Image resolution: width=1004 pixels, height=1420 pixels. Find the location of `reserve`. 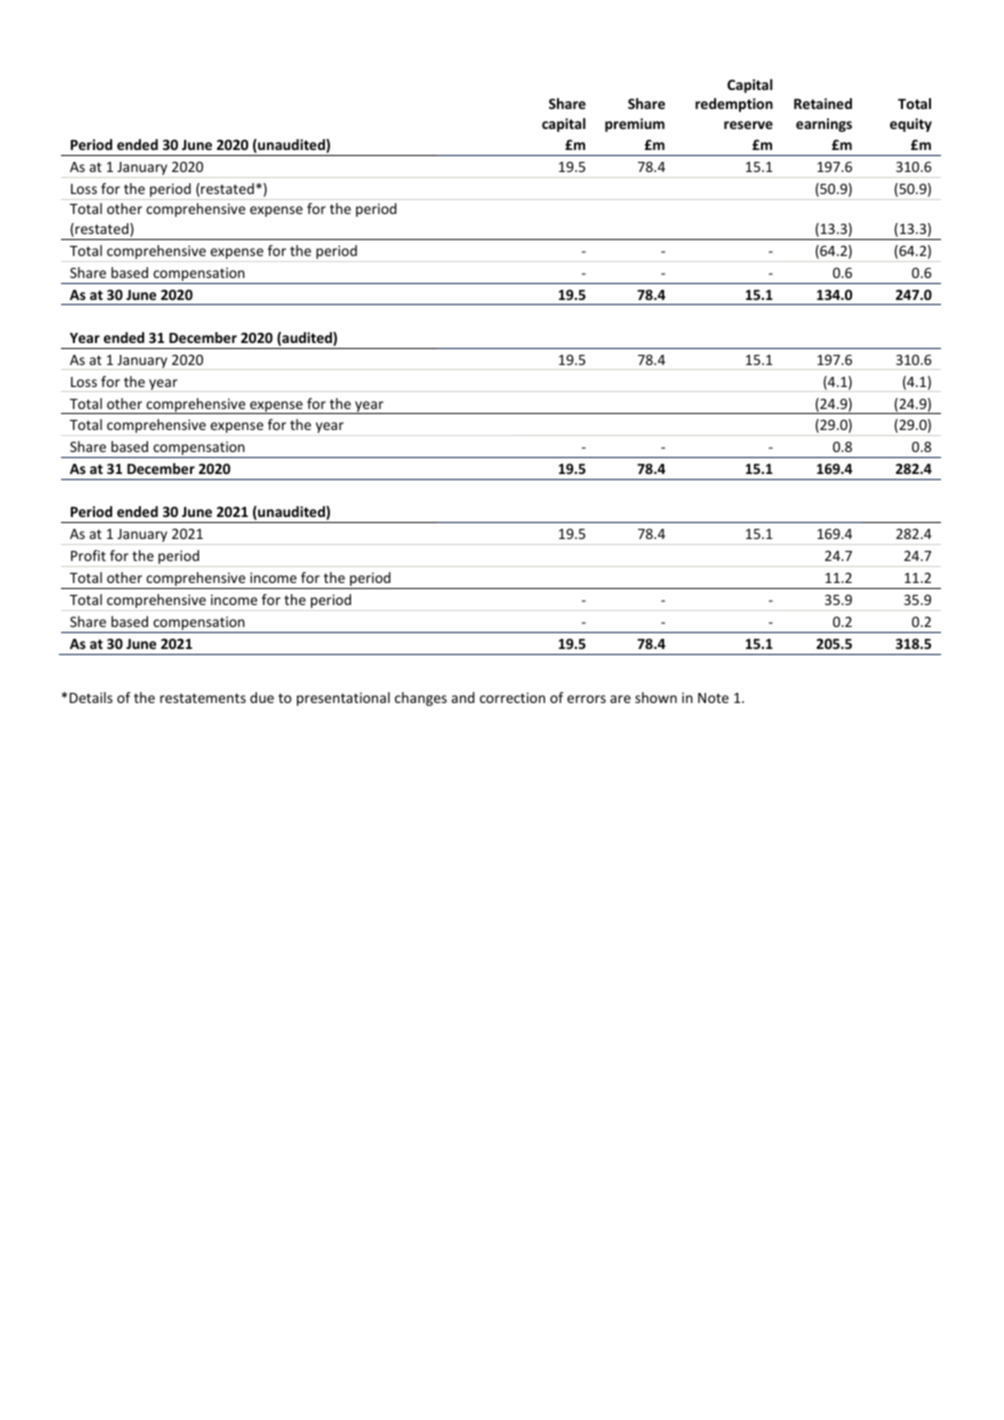

reserve is located at coordinates (748, 125).
